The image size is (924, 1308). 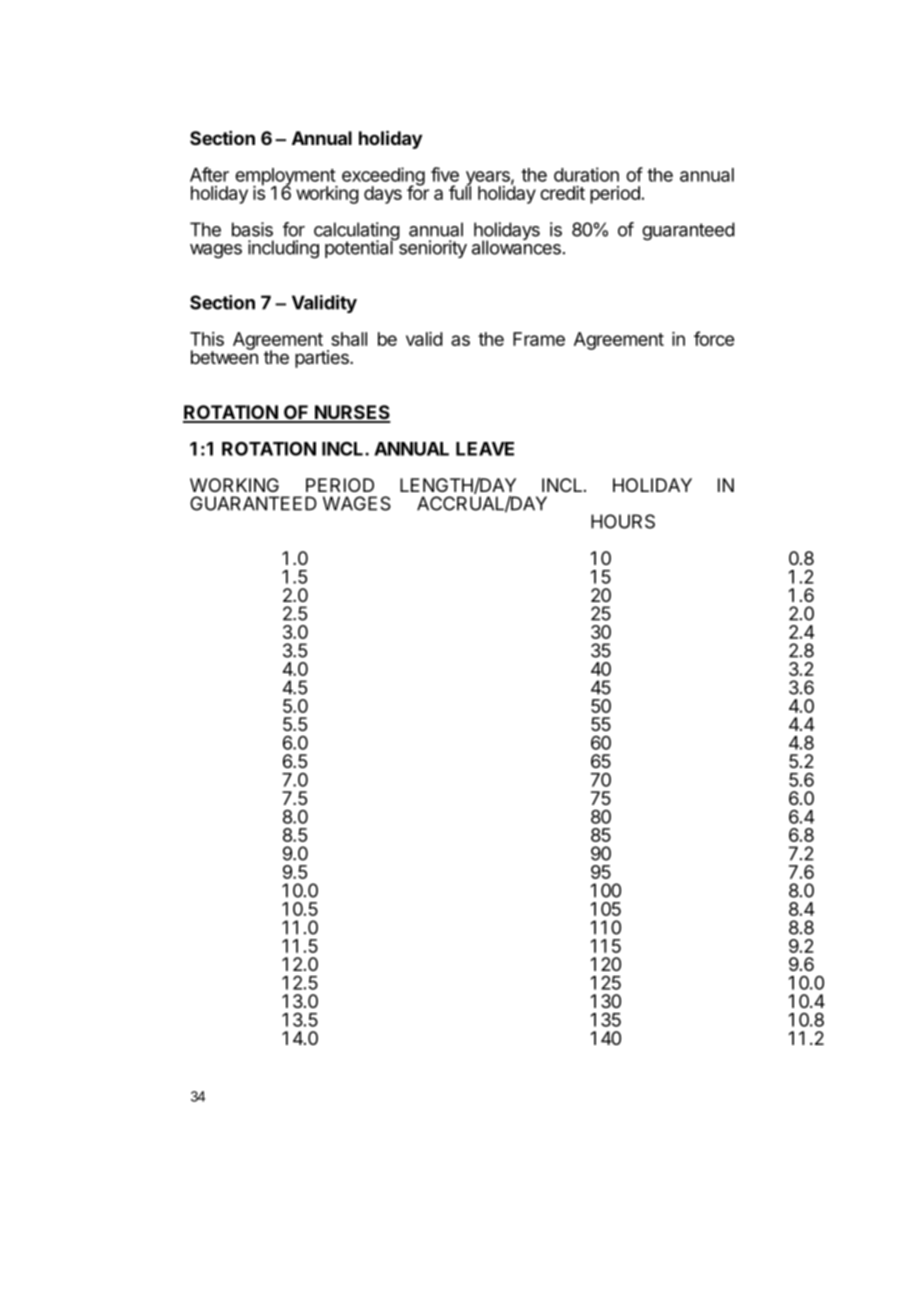 What do you see at coordinates (252, 229) in the page?
I see `basis` at bounding box center [252, 229].
